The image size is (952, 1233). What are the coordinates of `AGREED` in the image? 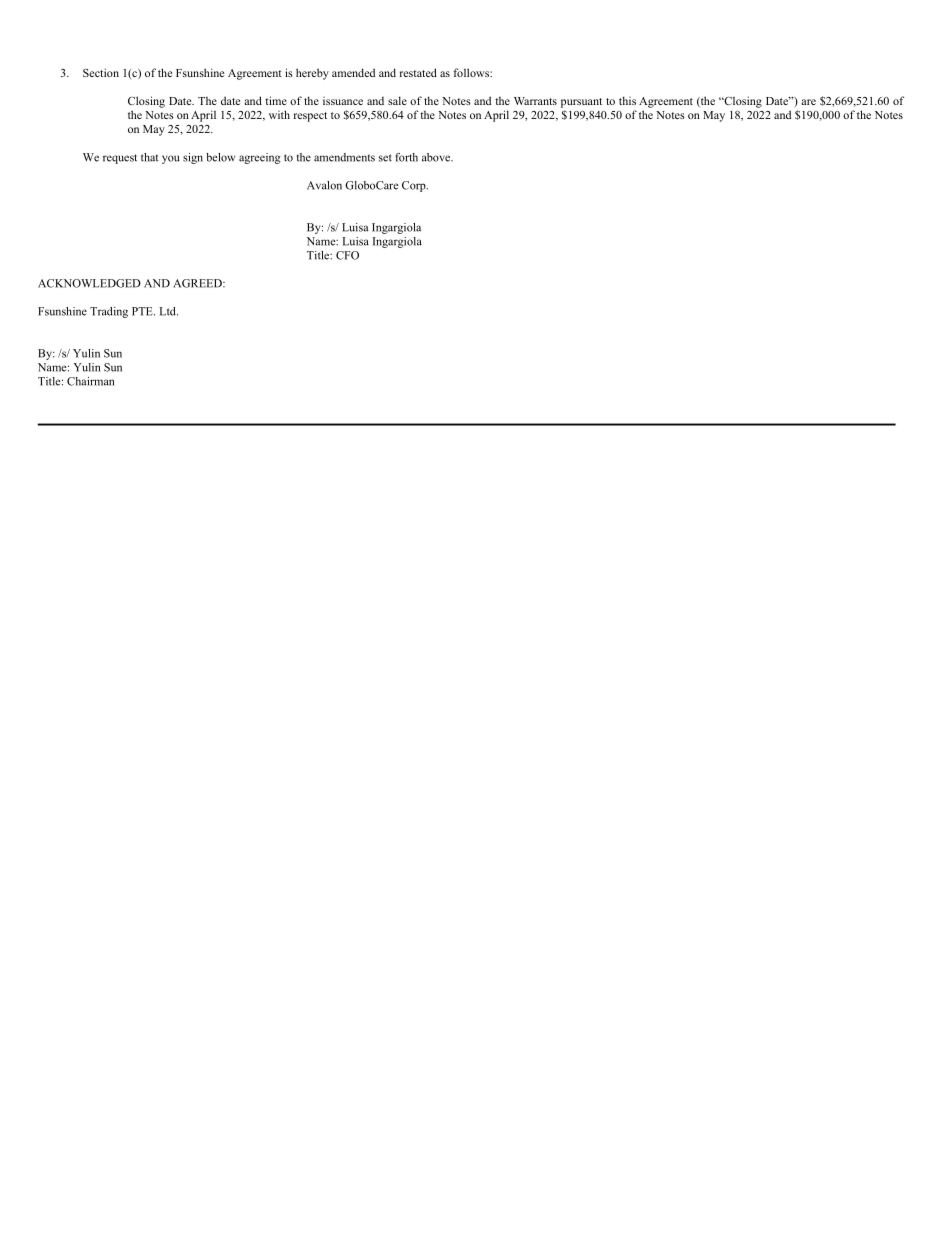 It's located at (198, 283).
